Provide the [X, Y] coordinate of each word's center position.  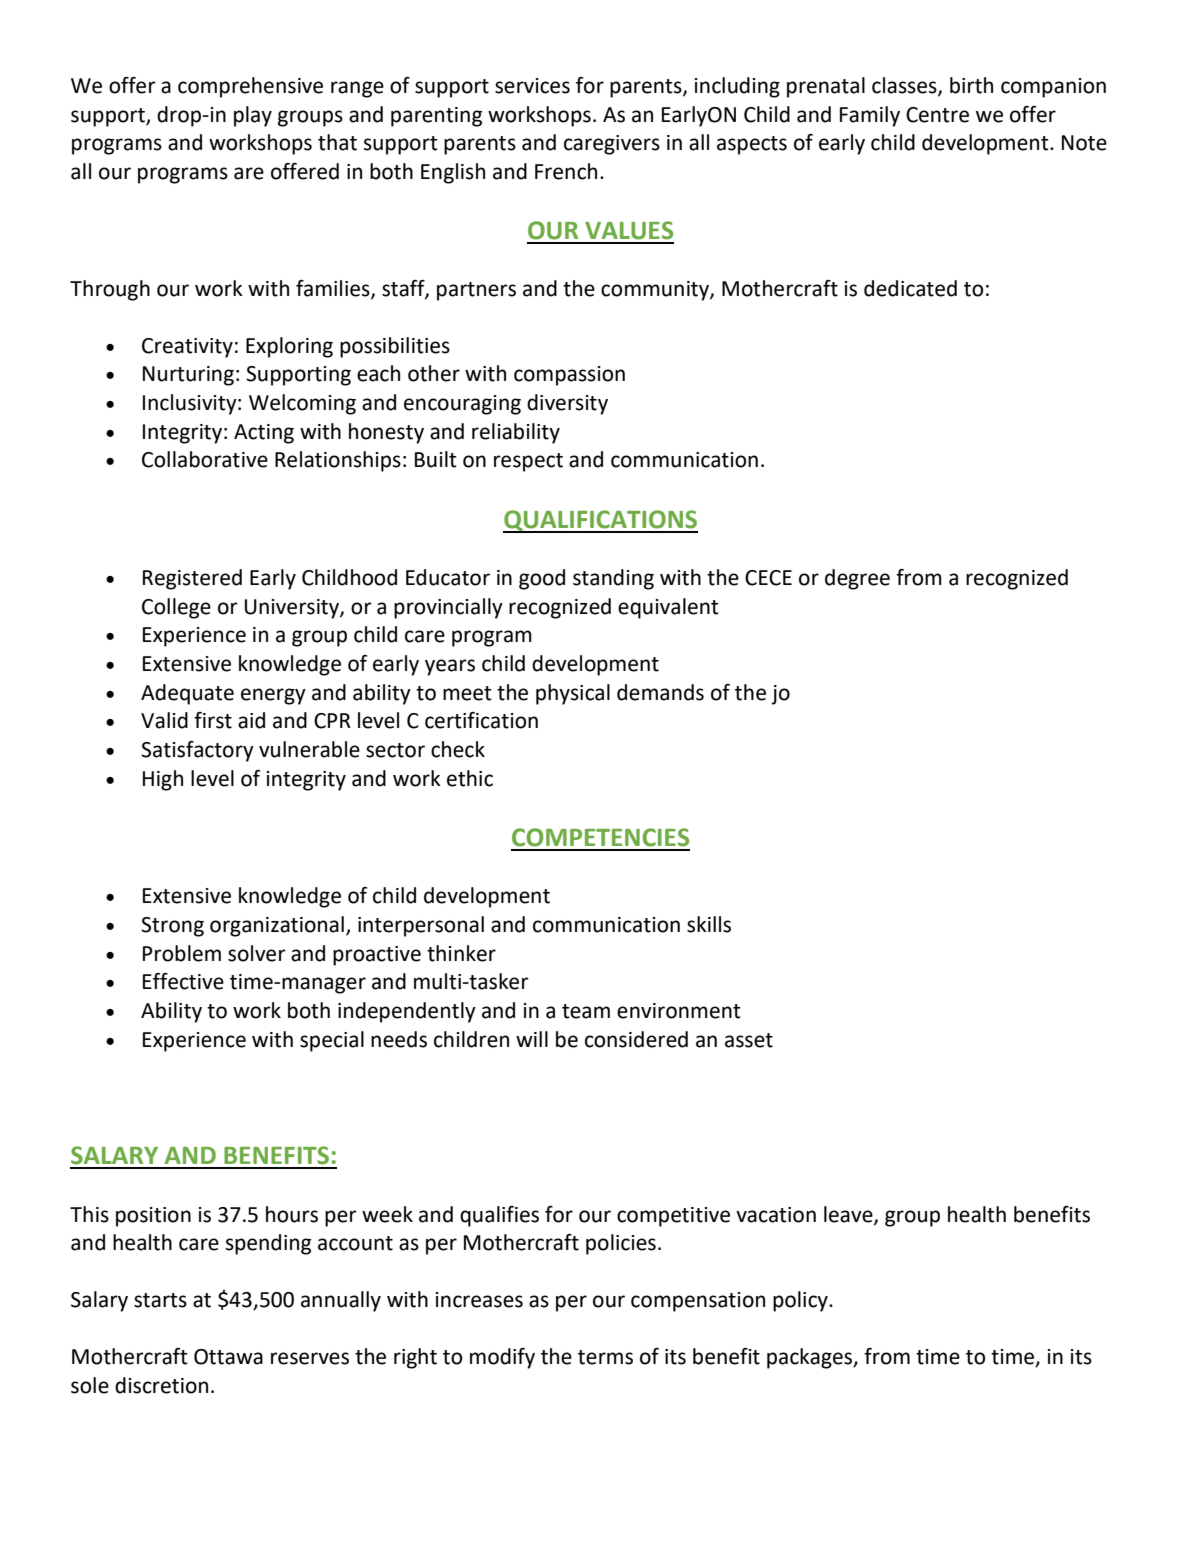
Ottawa [228, 1357]
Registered [192, 579]
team [586, 1011]
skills [709, 924]
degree [857, 579]
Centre [937, 115]
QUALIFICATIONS [600, 521]
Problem [182, 953]
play [253, 116]
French [566, 171]
